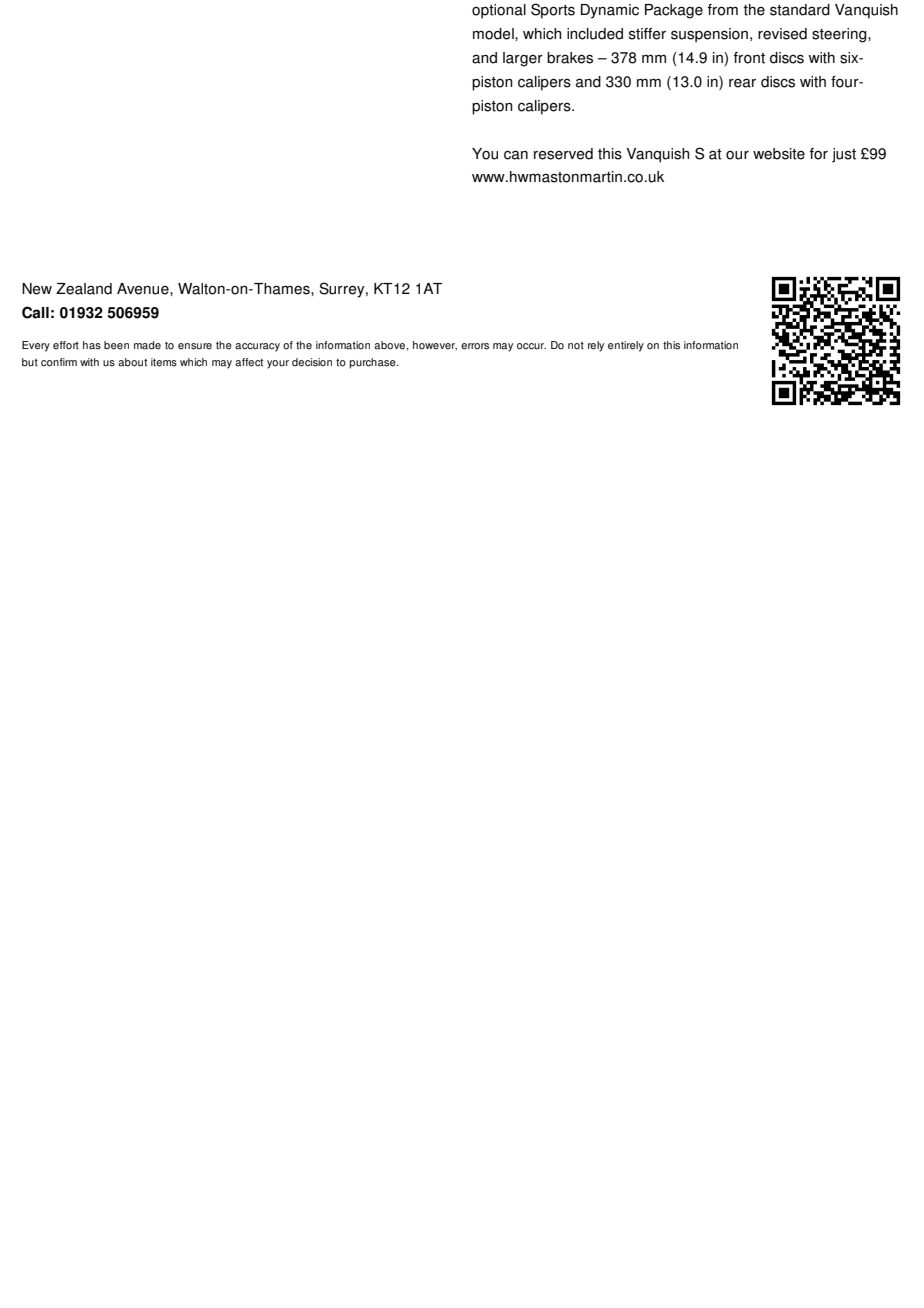  I want to click on Zealand, so click(84, 289).
